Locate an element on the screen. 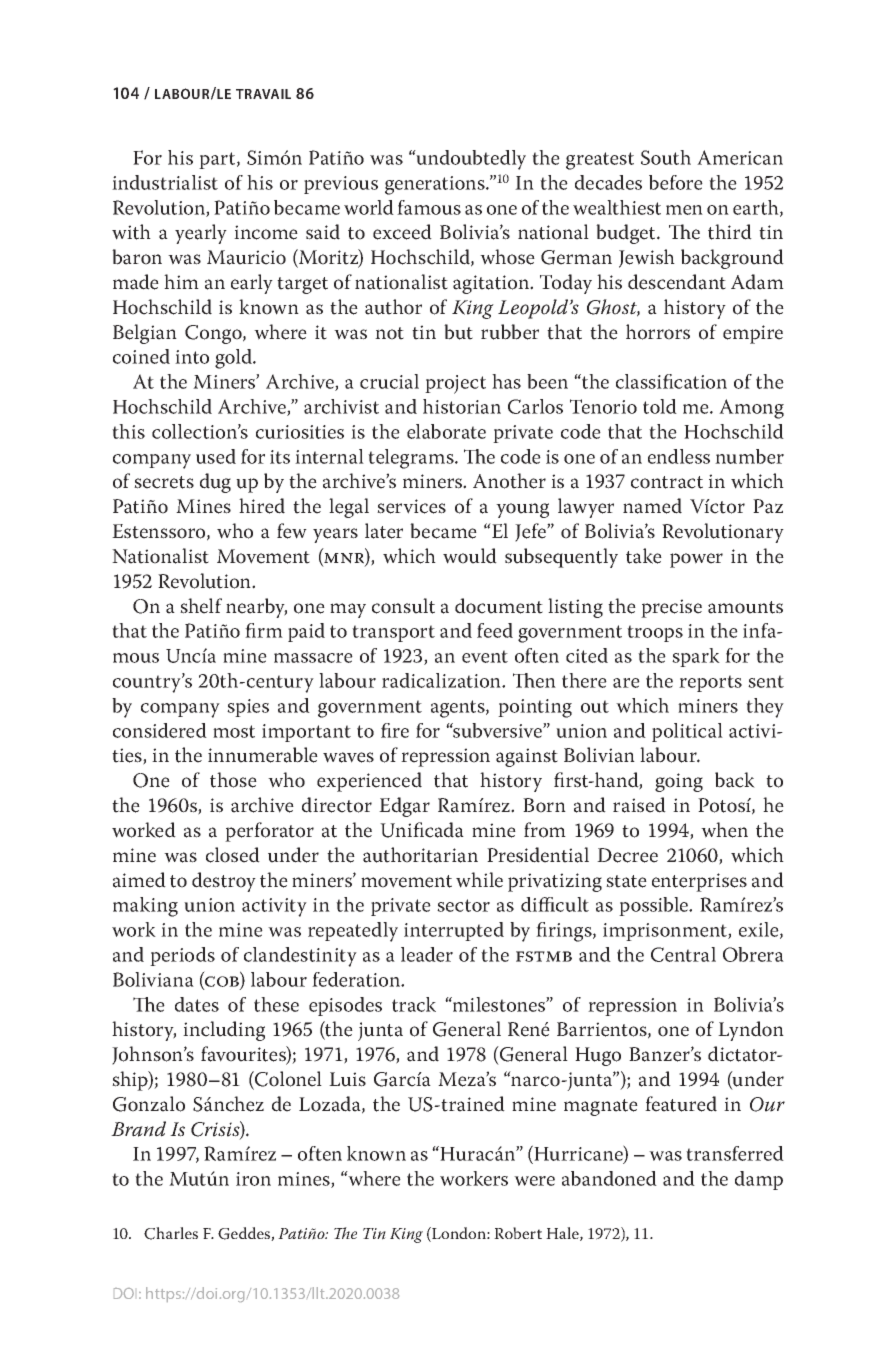 Image resolution: width=896 pixels, height=1345 pixels. transferred is located at coordinates (735, 1153).
